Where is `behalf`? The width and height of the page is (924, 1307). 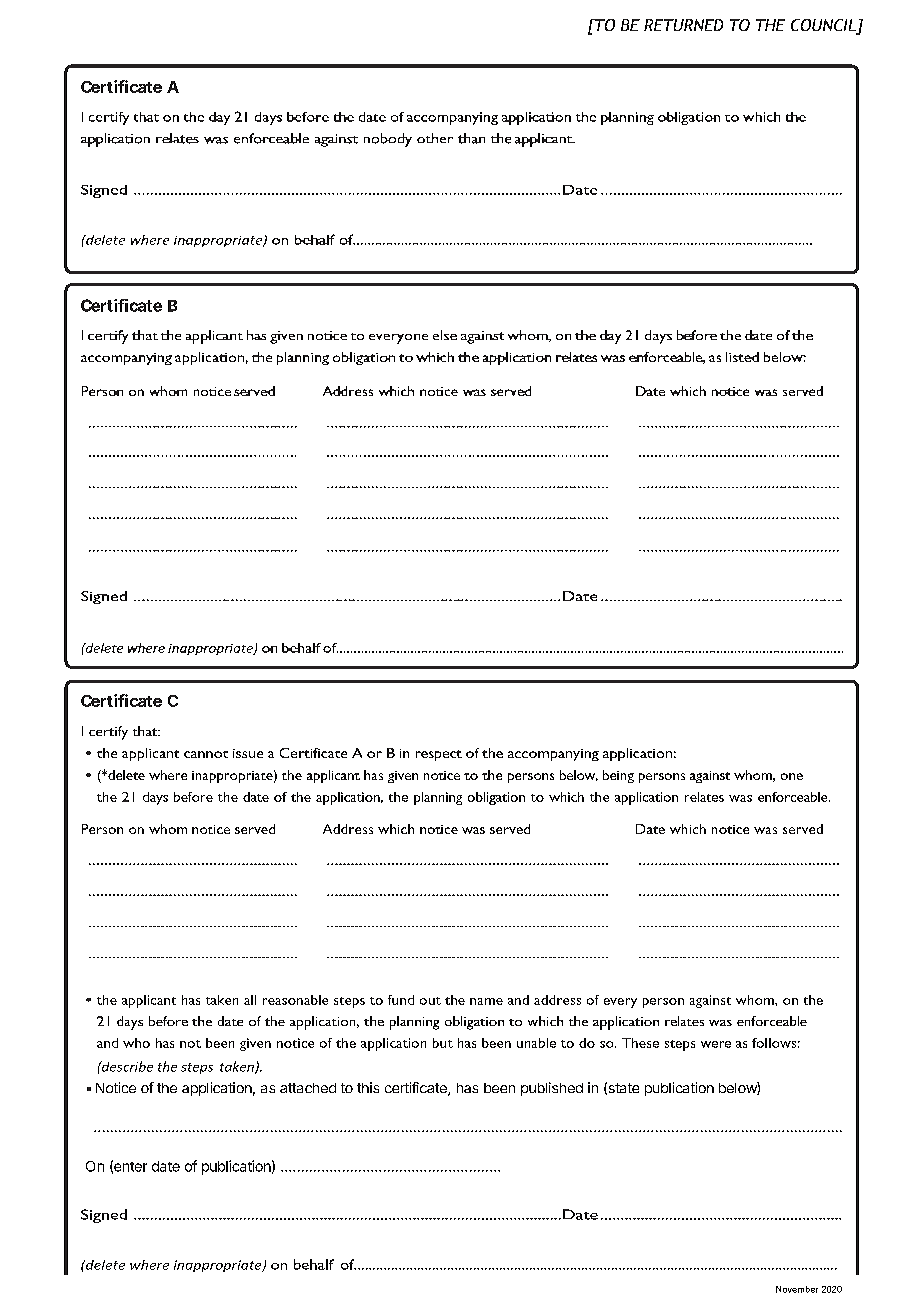 behalf is located at coordinates (314, 1264).
